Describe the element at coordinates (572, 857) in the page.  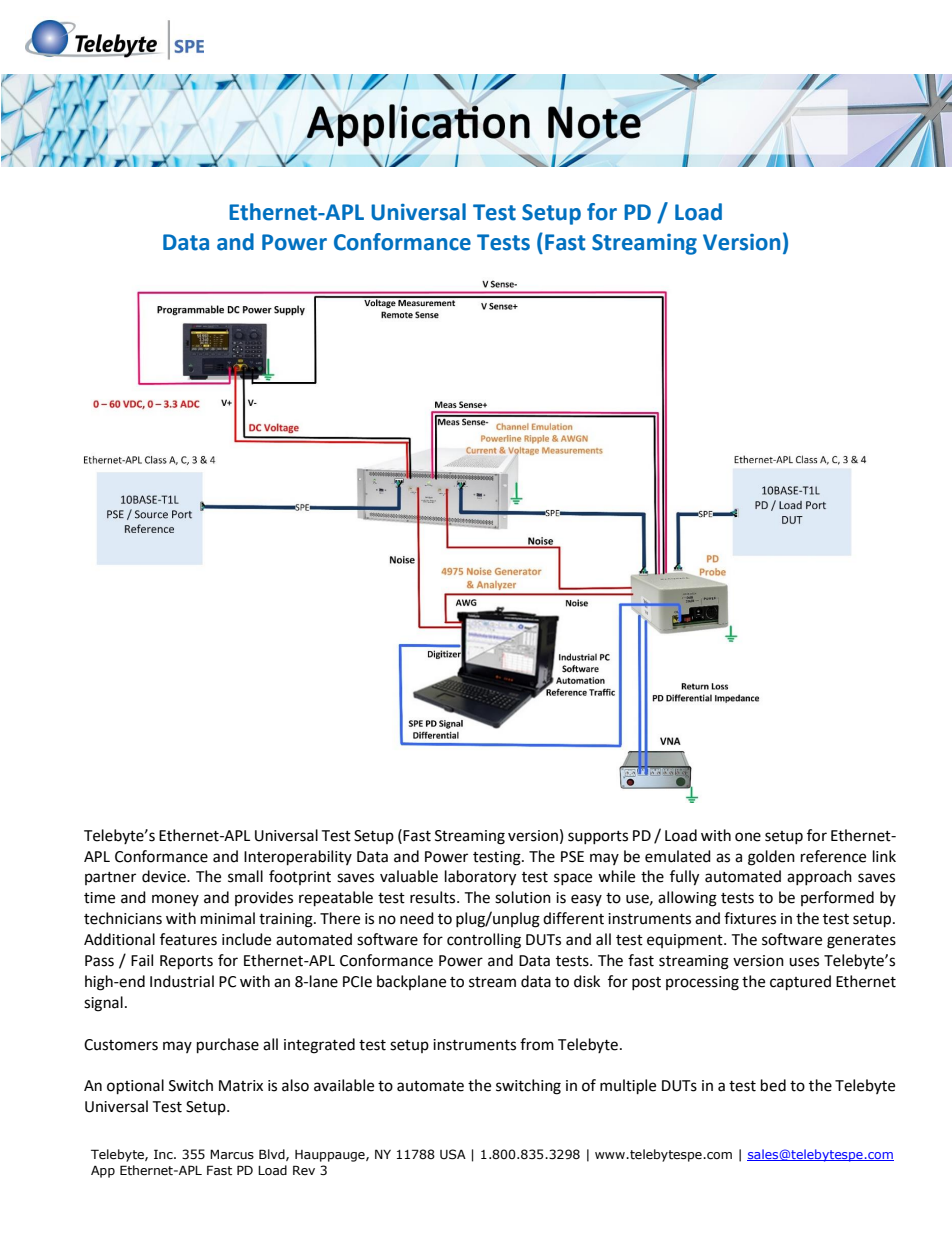
I see `PSE` at that location.
